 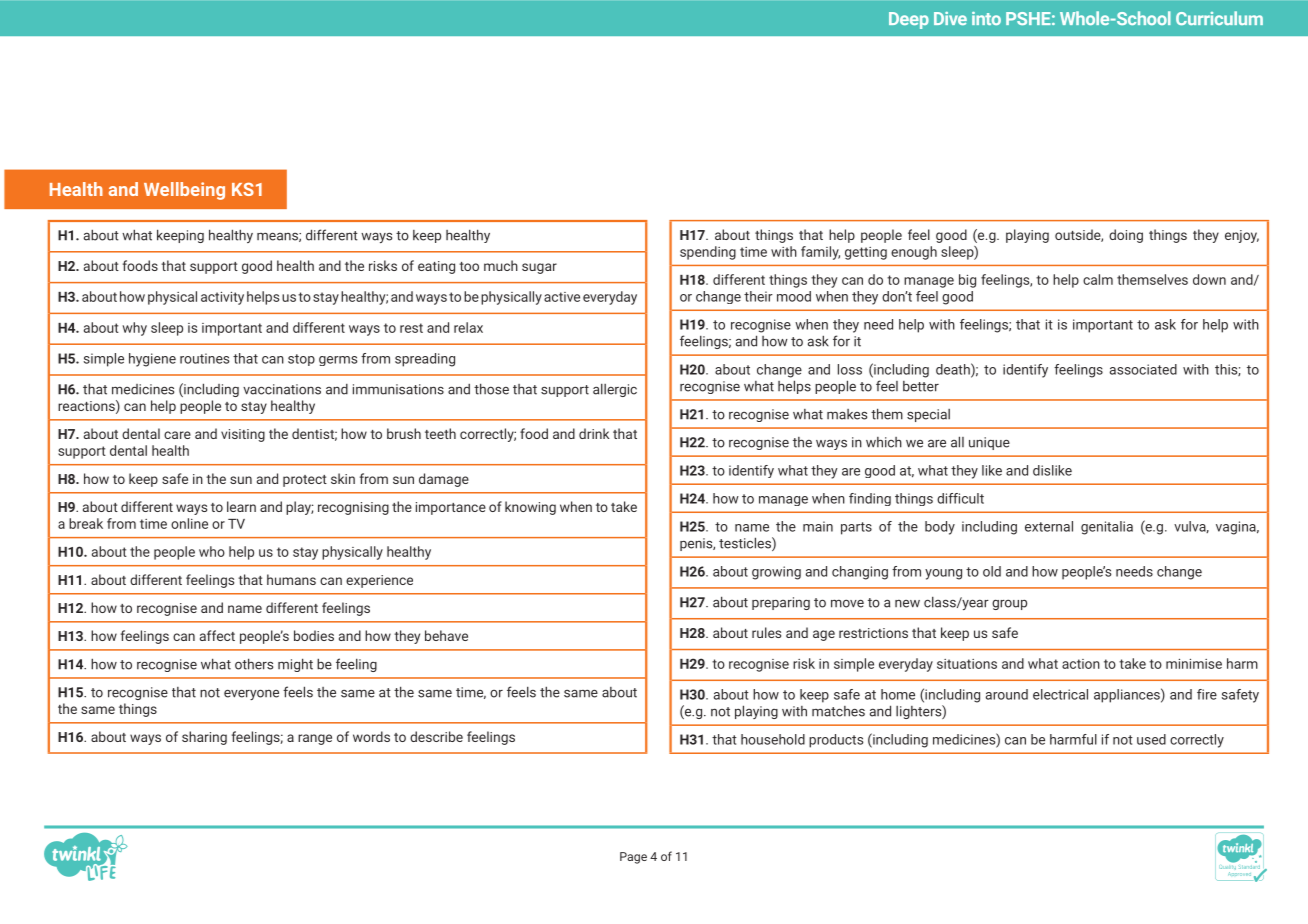 What do you see at coordinates (204, 738) in the screenshot?
I see `sharing` at bounding box center [204, 738].
